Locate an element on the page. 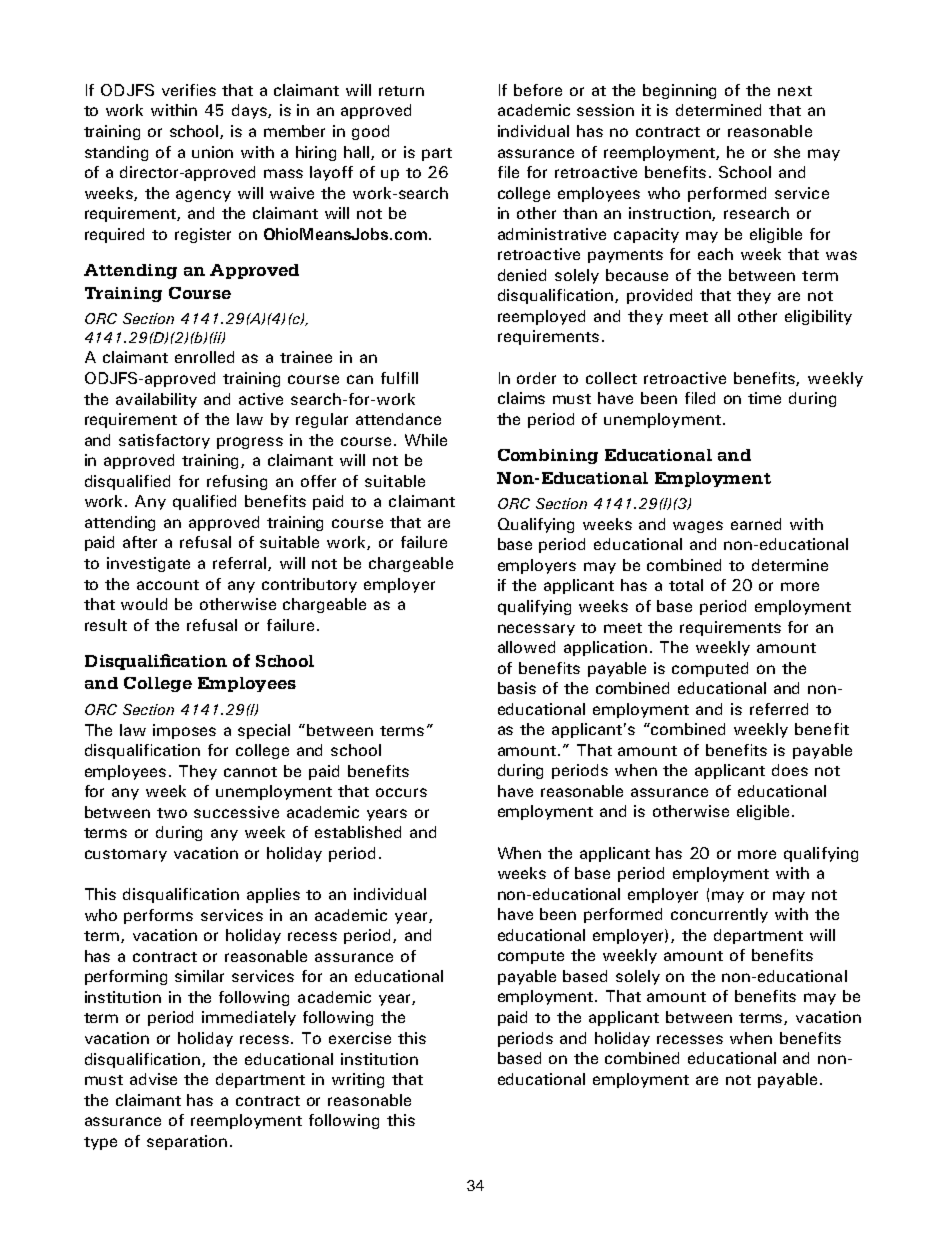 The image size is (952, 1233). next is located at coordinates (795, 91).
